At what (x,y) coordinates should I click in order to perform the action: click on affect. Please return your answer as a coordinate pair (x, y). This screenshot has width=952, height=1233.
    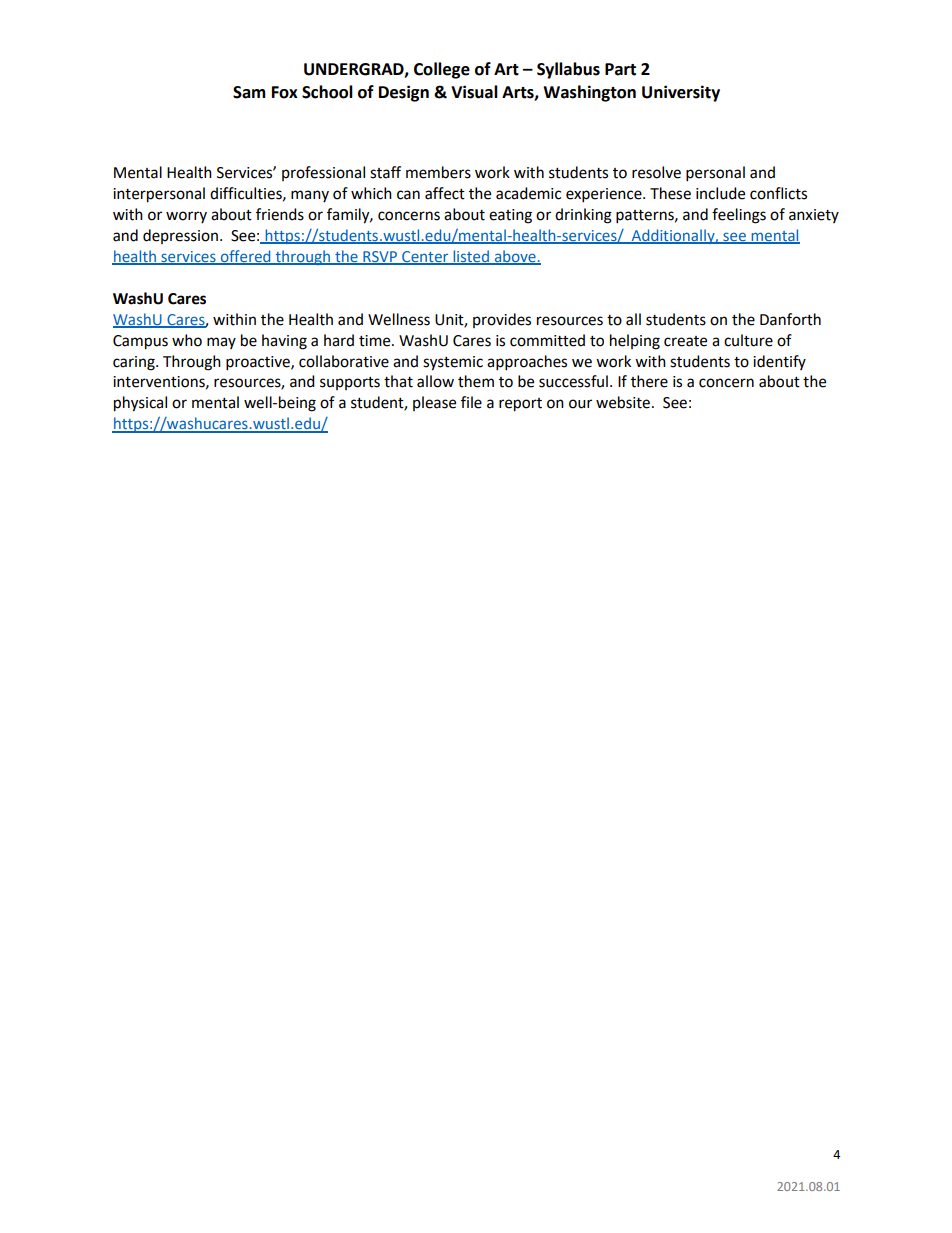
    Looking at the image, I should click on (445, 193).
